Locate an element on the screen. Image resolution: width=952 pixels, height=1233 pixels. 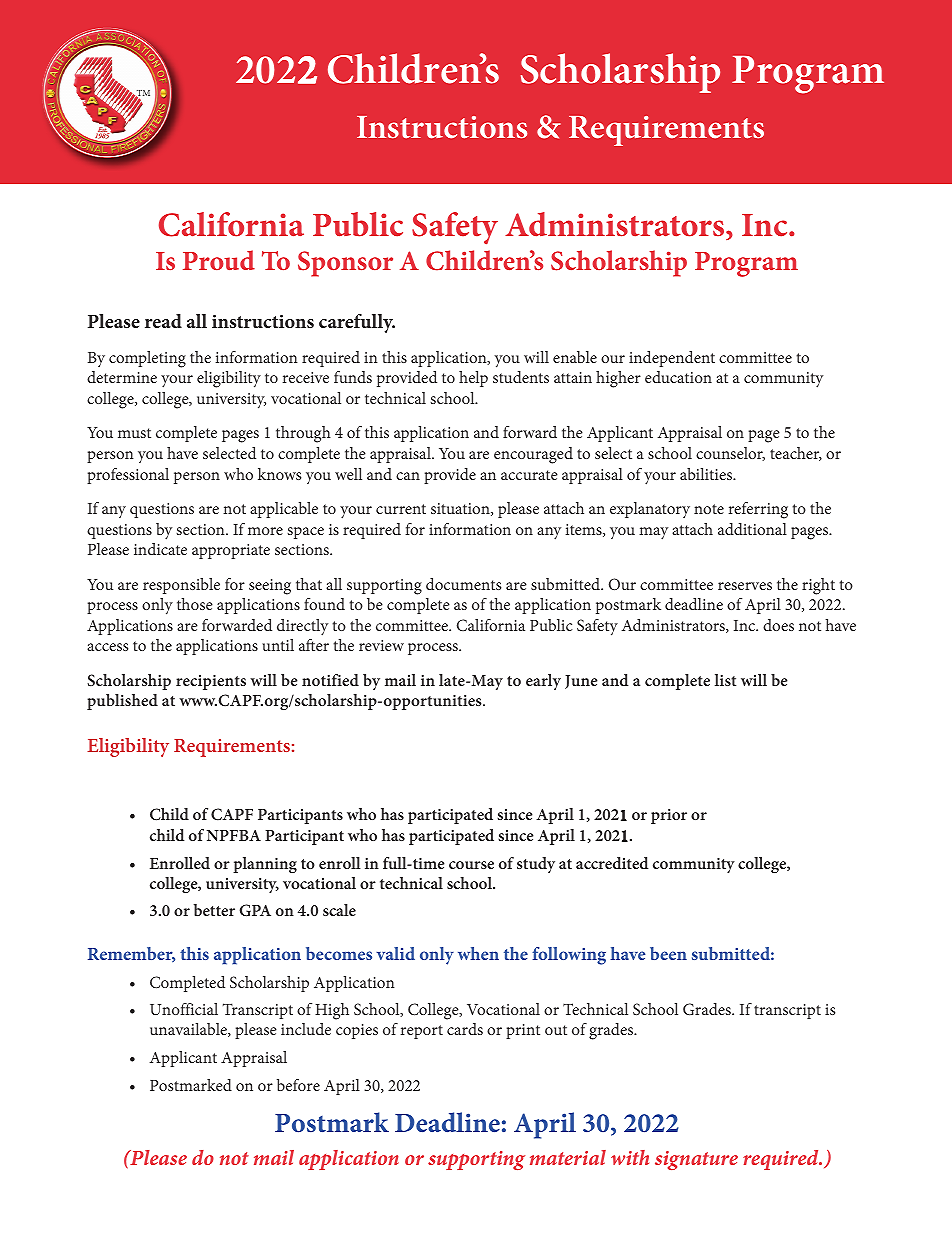
Sponsor is located at coordinates (345, 264).
